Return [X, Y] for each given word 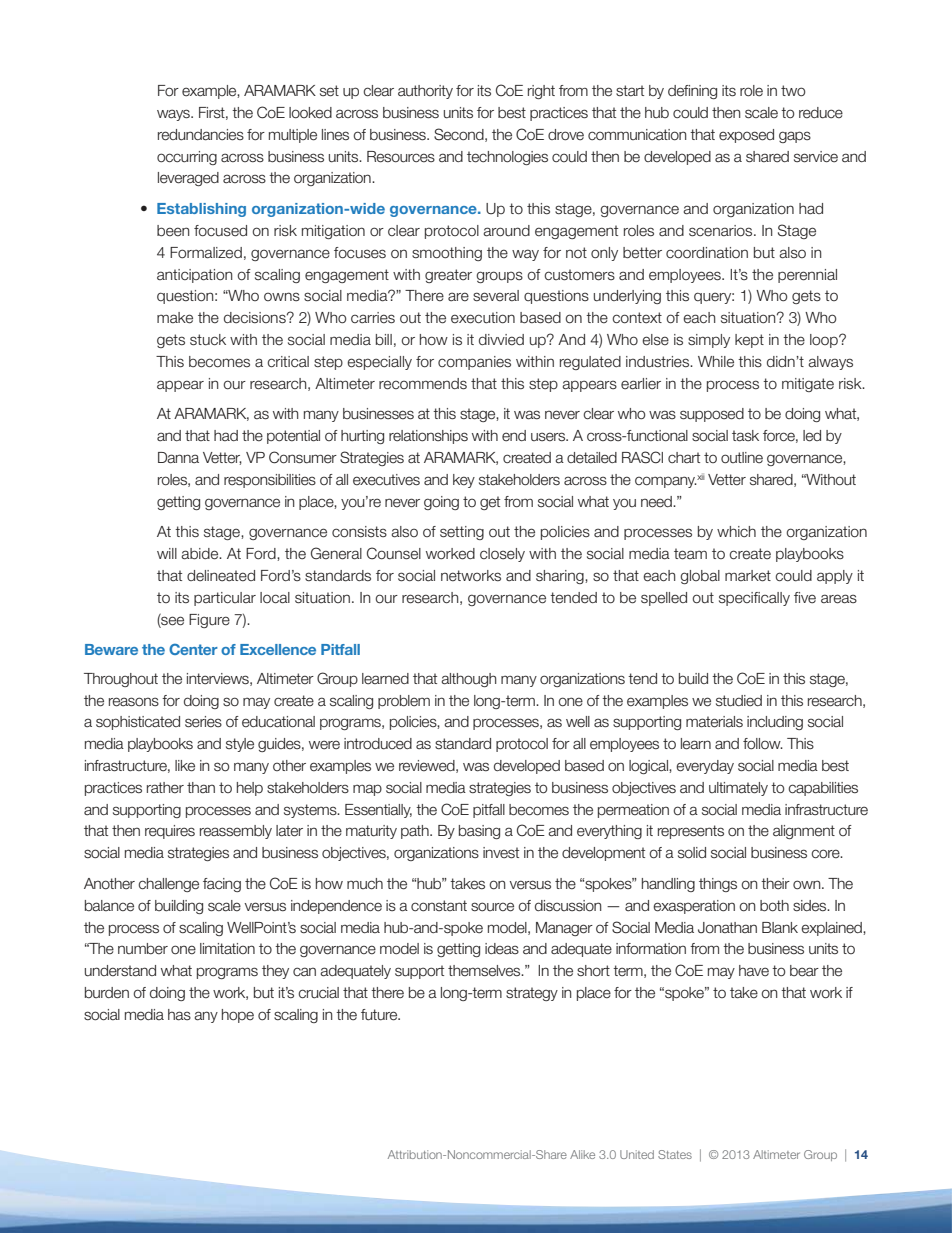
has [179, 1015]
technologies [507, 158]
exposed [746, 136]
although [469, 680]
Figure [209, 621]
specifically [754, 599]
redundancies [201, 135]
